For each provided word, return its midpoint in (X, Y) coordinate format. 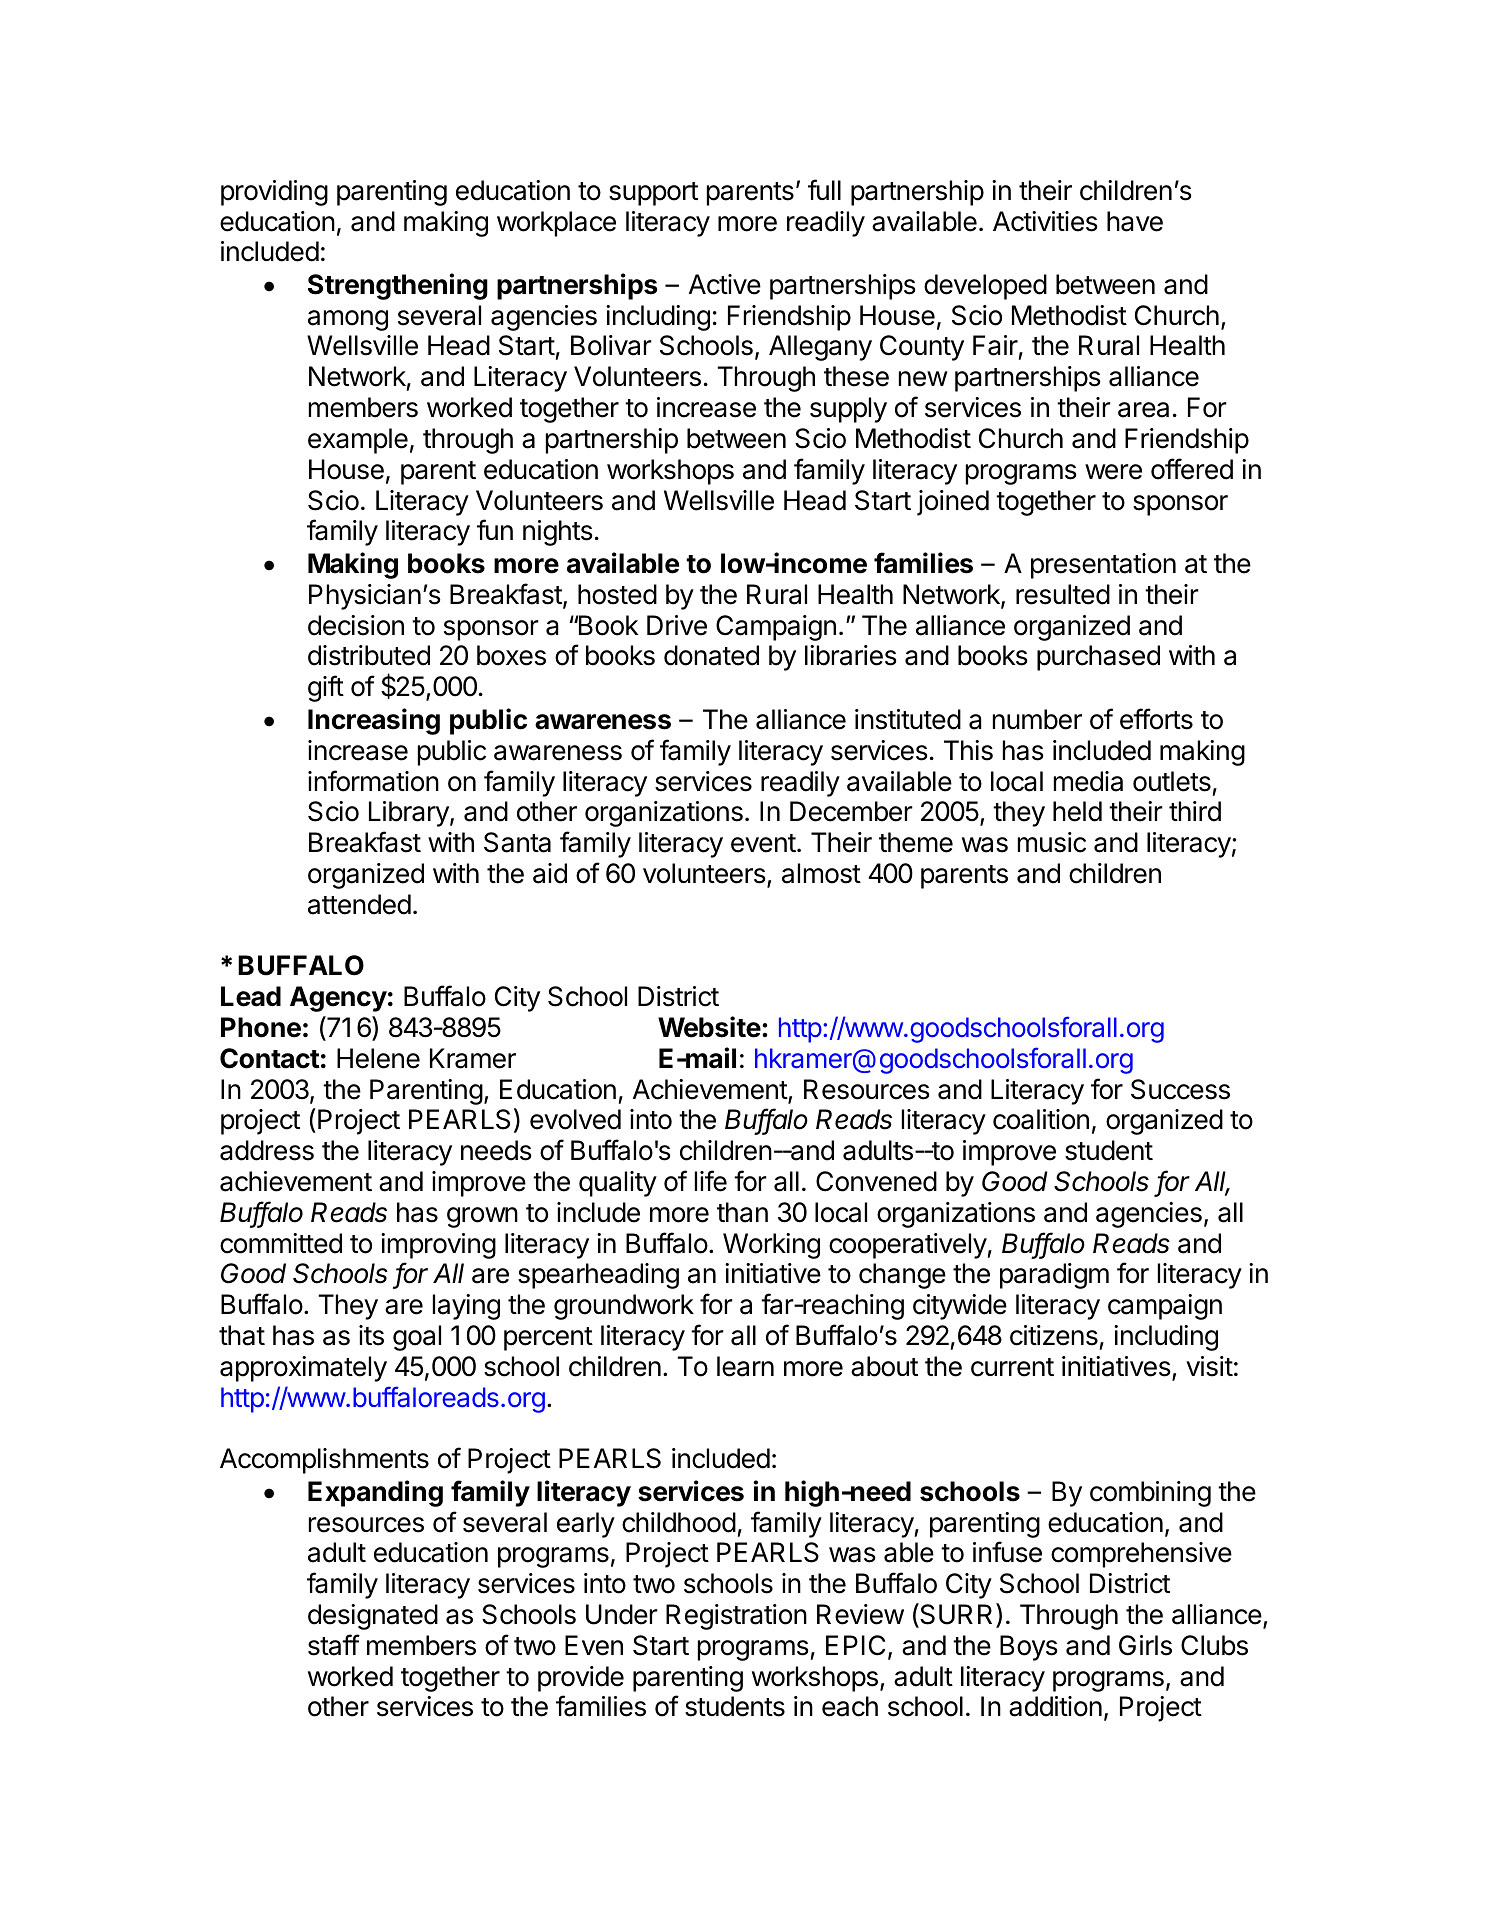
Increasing (374, 721)
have (1135, 221)
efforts (1156, 719)
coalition (1041, 1119)
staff (334, 1645)
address (267, 1150)
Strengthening (398, 286)
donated (711, 655)
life (711, 1181)
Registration (736, 1617)
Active (725, 284)
